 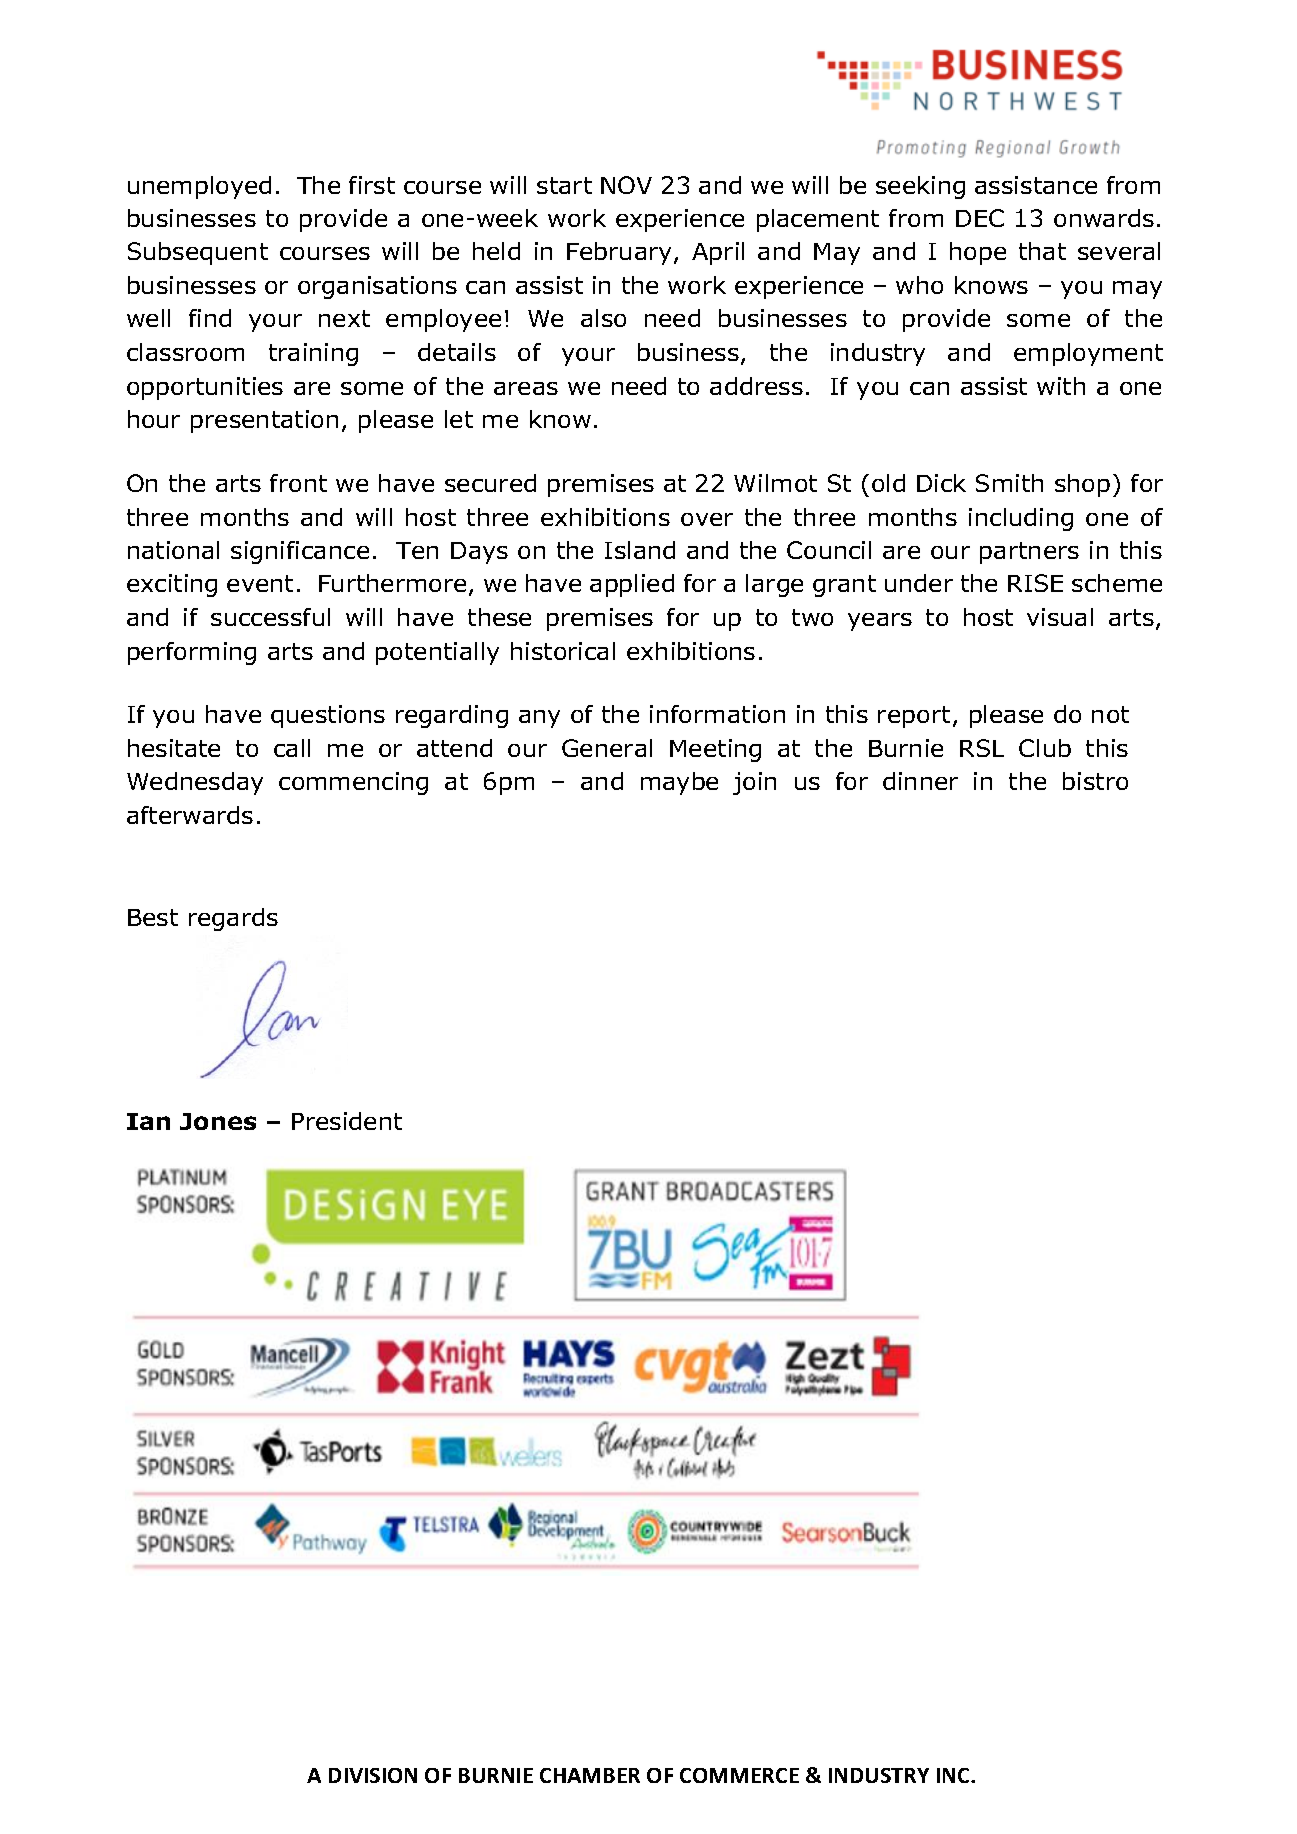 I want to click on DEC, so click(x=980, y=218).
